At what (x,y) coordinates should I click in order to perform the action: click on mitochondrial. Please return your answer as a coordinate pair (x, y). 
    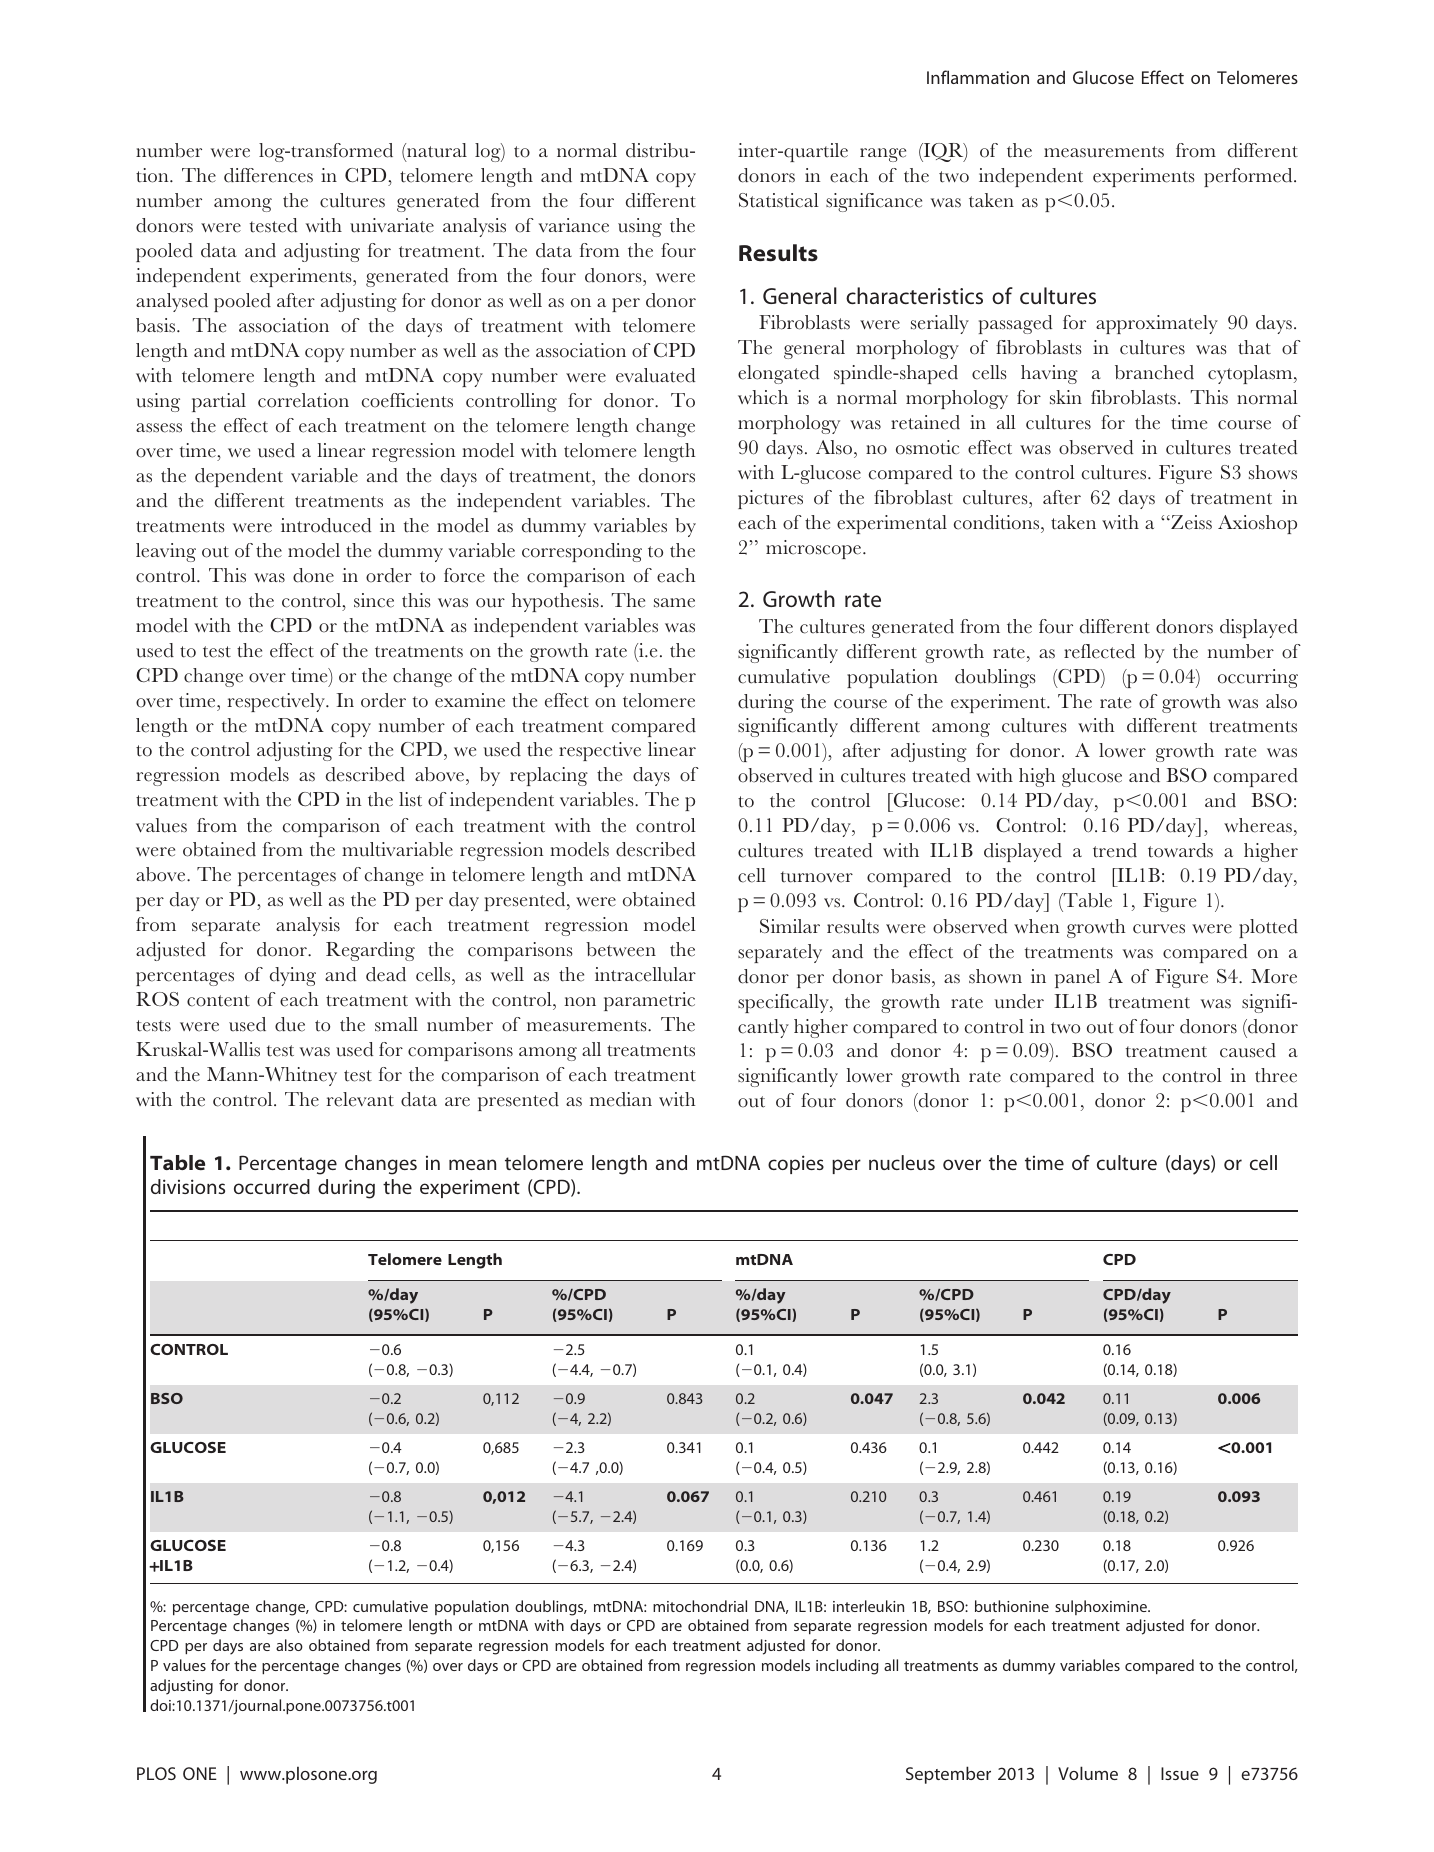
    Looking at the image, I should click on (700, 1606).
